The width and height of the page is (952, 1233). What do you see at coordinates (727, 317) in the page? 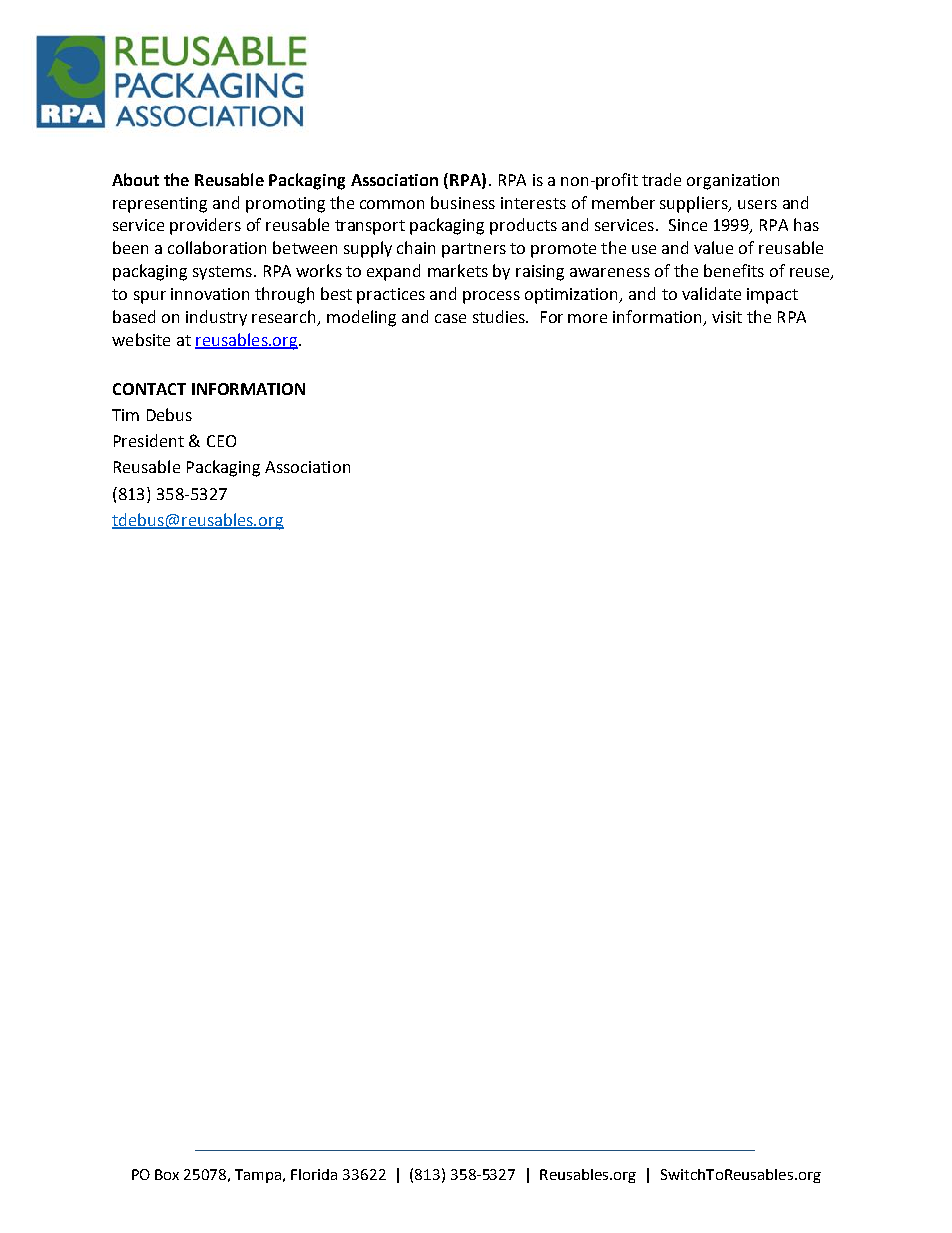
I see `visit` at bounding box center [727, 317].
